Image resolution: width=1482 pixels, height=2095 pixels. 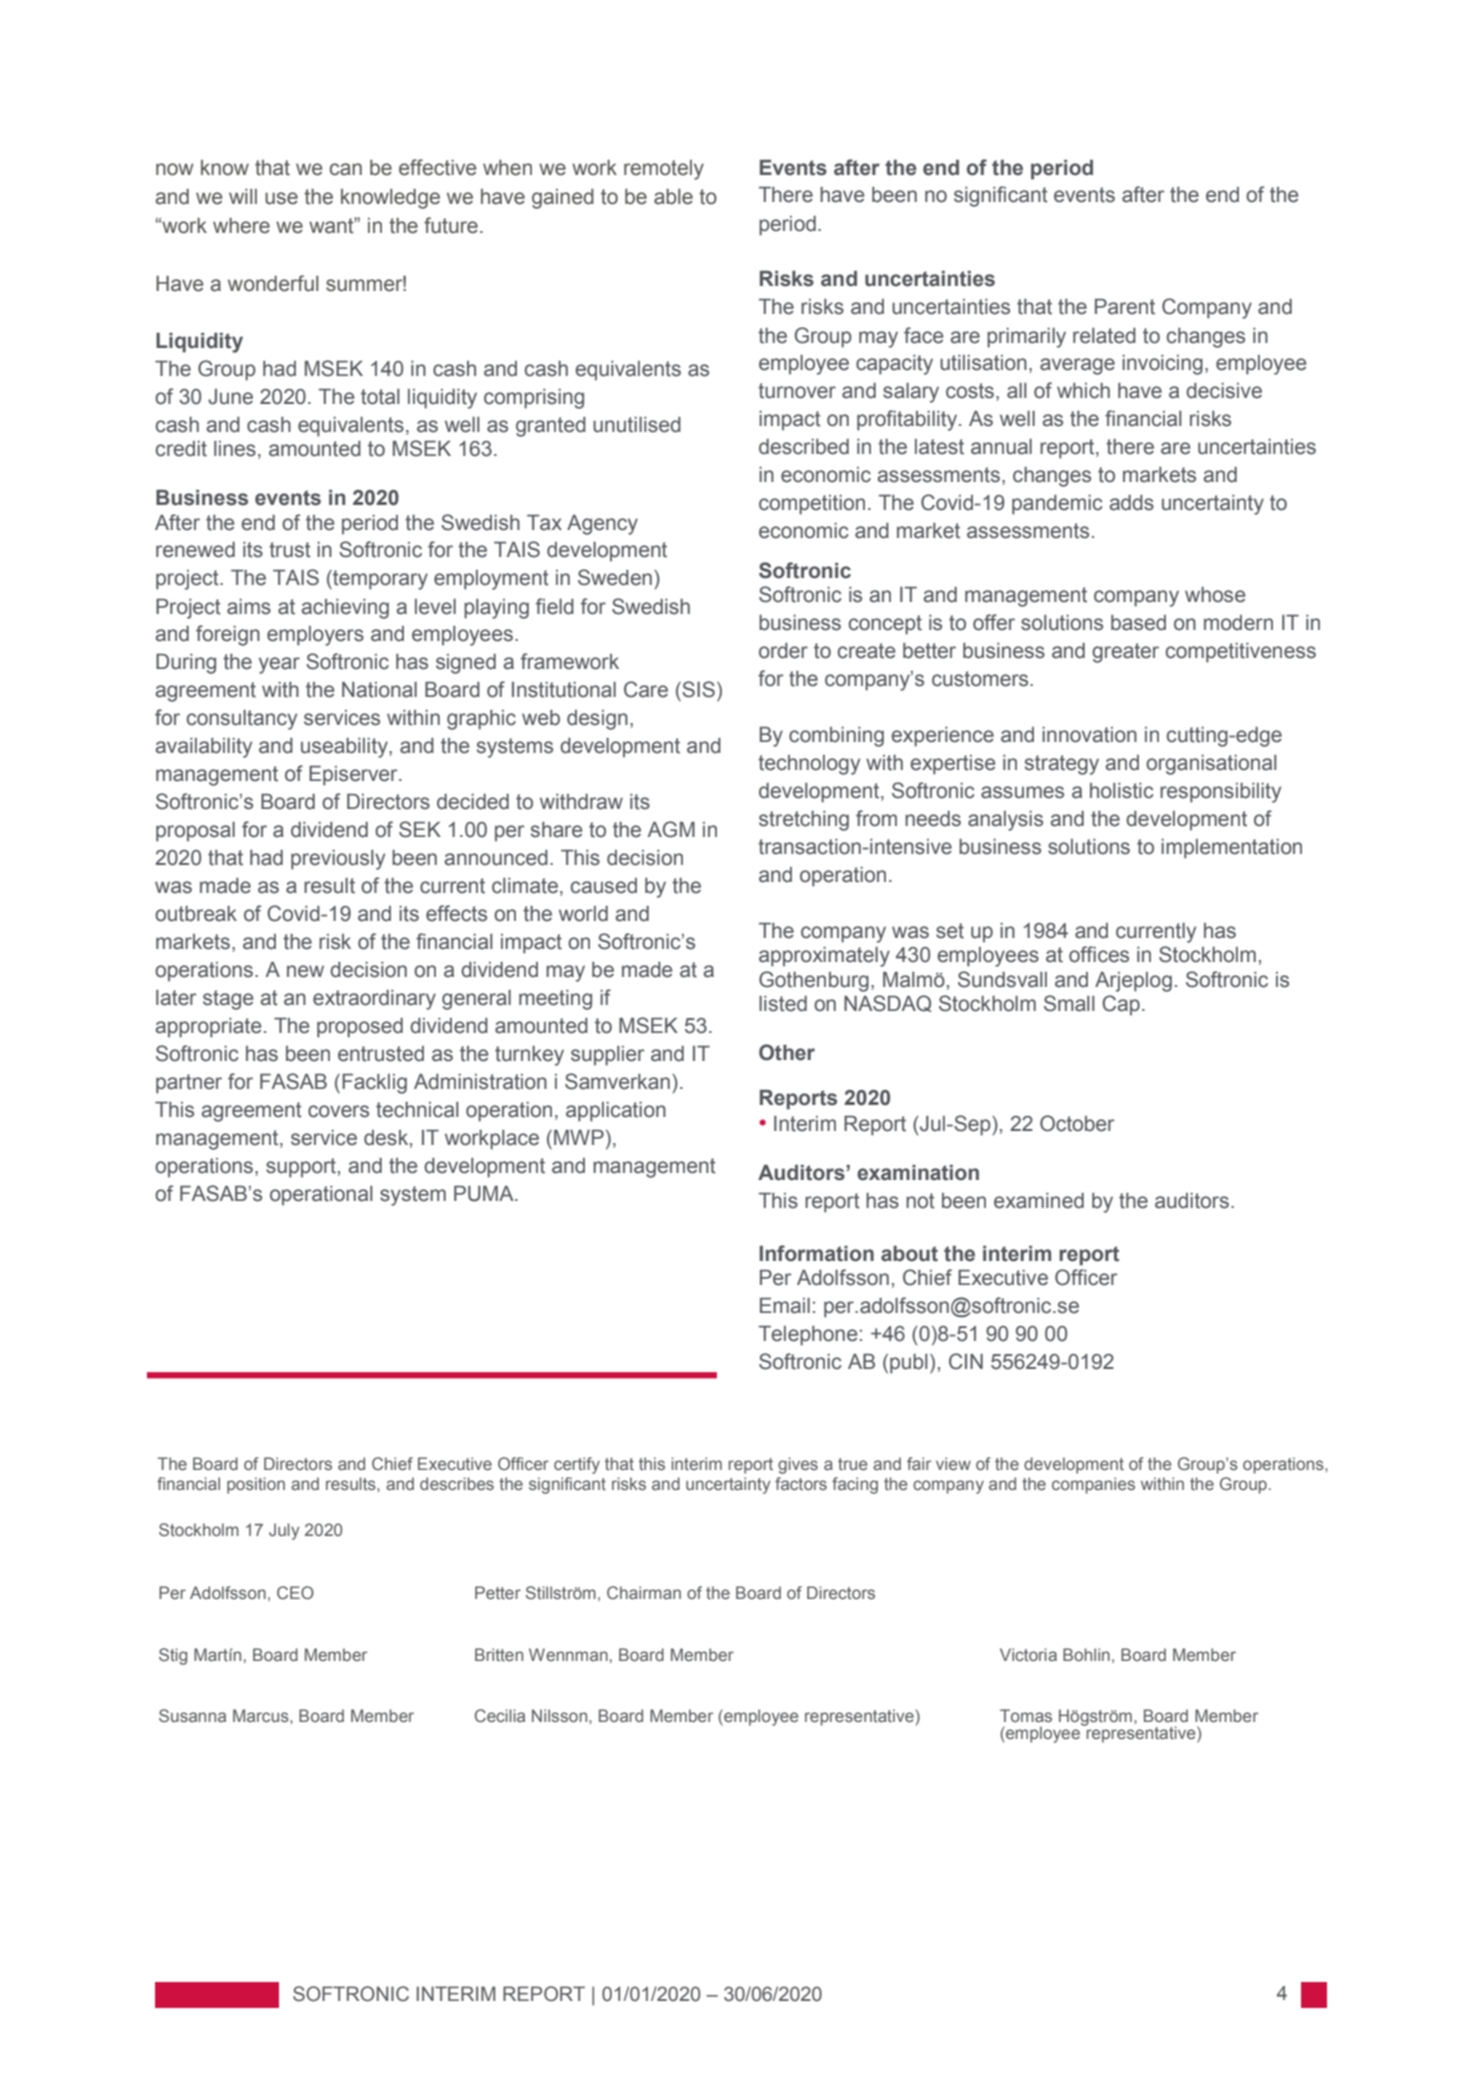 I want to click on where, so click(x=241, y=226).
